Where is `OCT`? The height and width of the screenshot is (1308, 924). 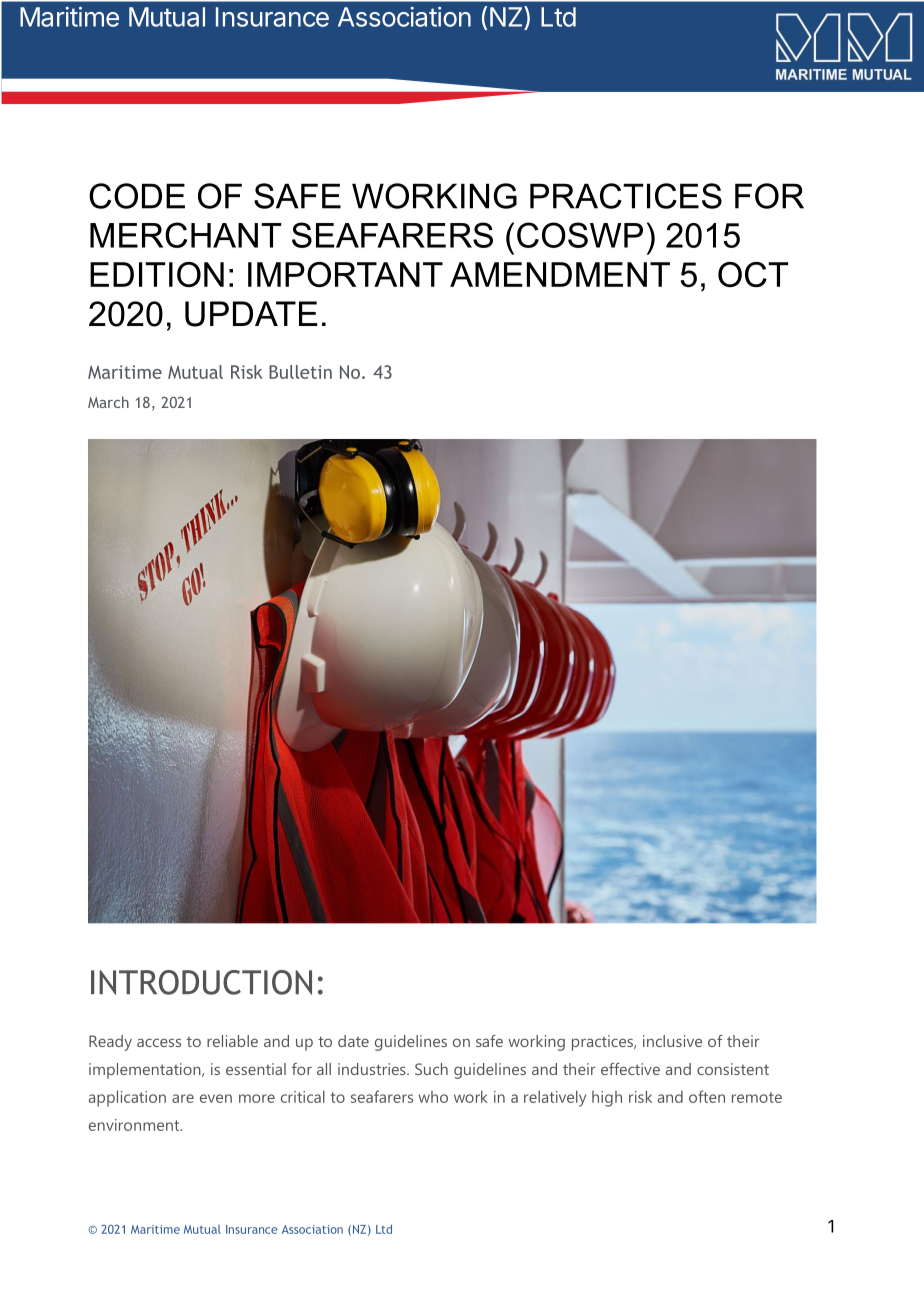 OCT is located at coordinates (753, 274).
